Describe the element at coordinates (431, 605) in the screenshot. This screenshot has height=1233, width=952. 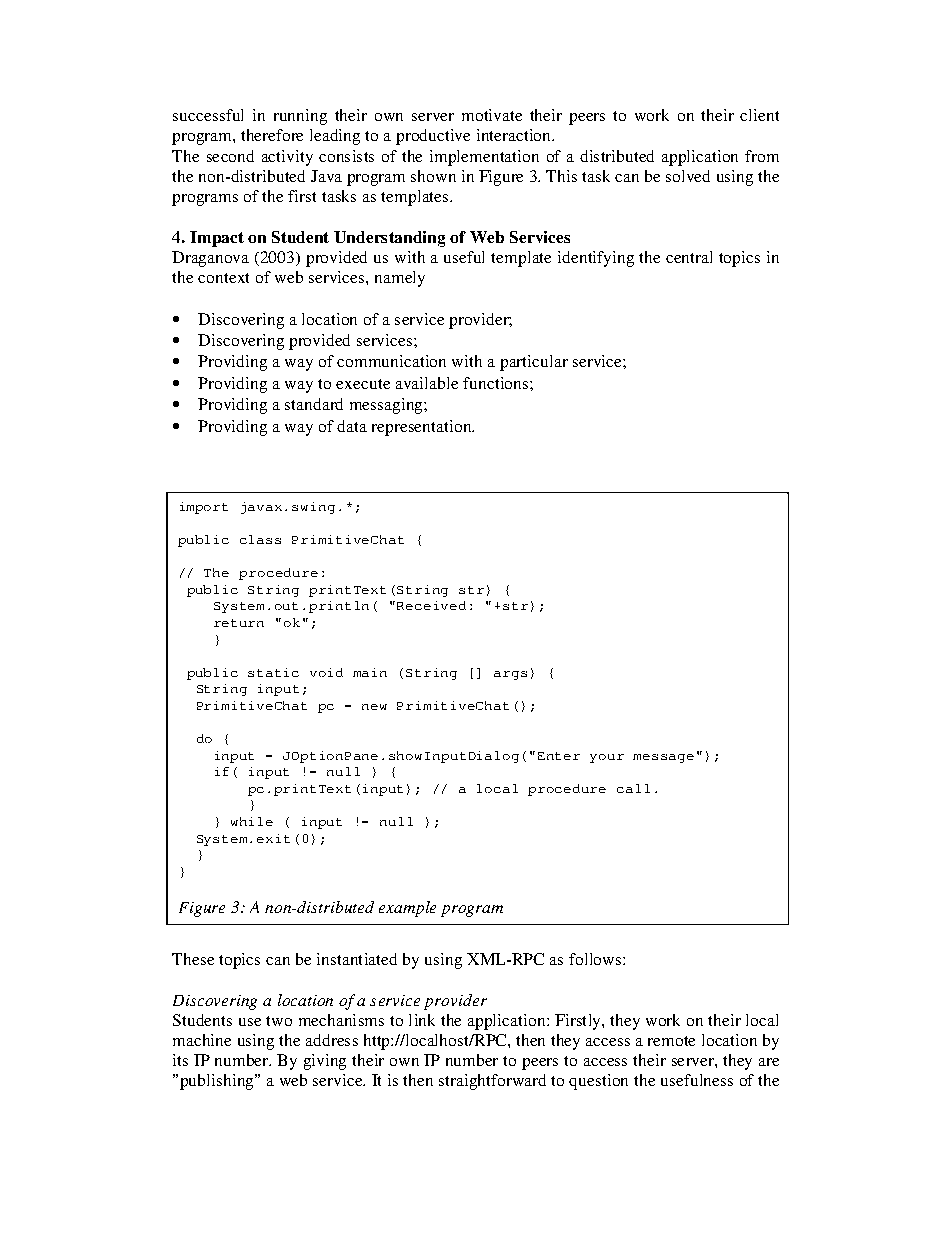
I see `Received` at that location.
